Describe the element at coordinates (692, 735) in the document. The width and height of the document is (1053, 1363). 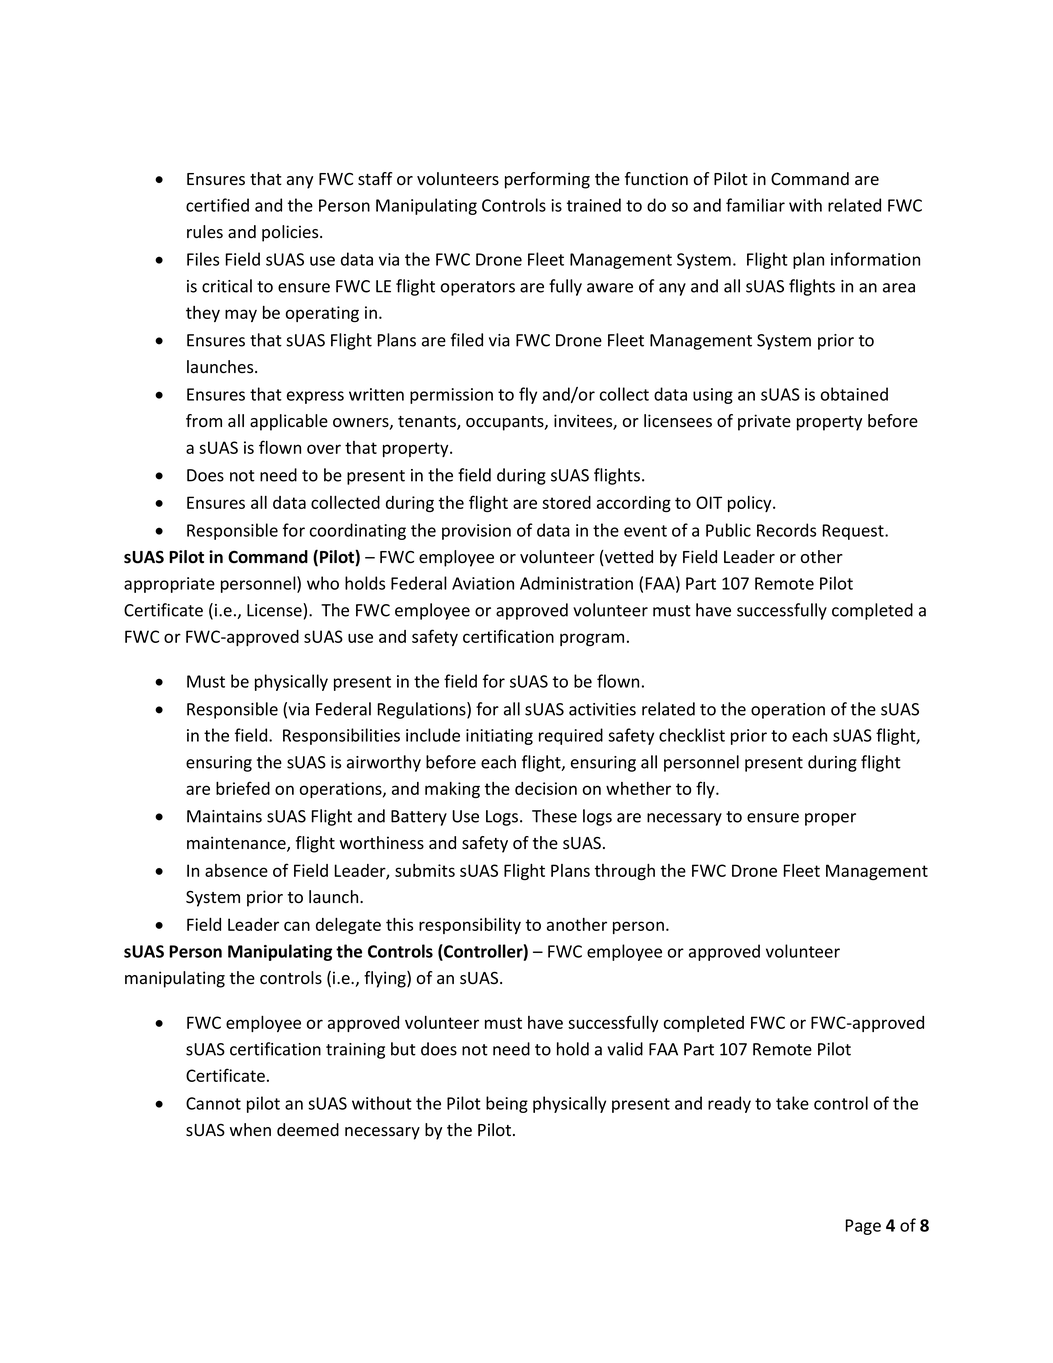
I see `checklist` at that location.
